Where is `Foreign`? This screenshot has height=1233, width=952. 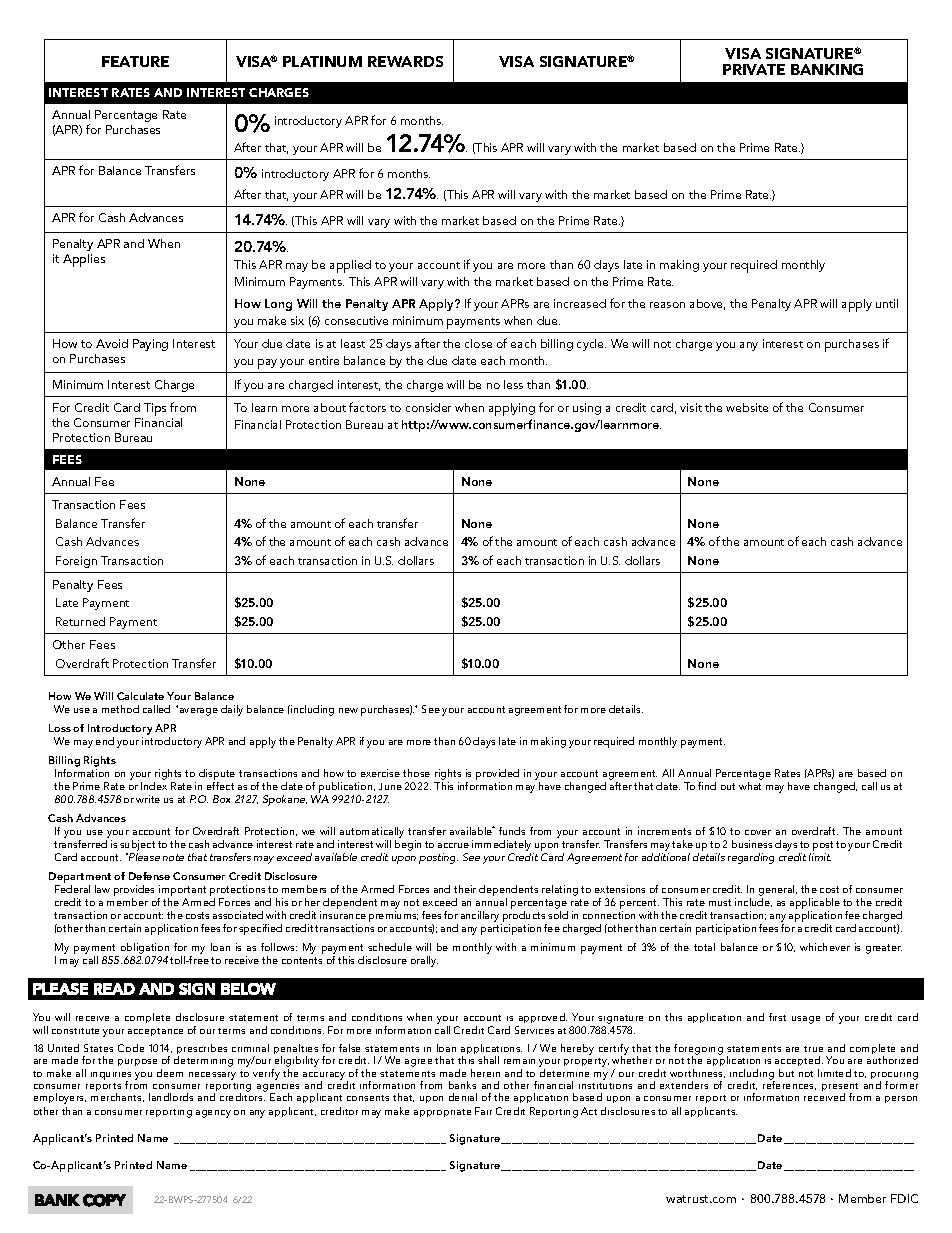 Foreign is located at coordinates (76, 562).
